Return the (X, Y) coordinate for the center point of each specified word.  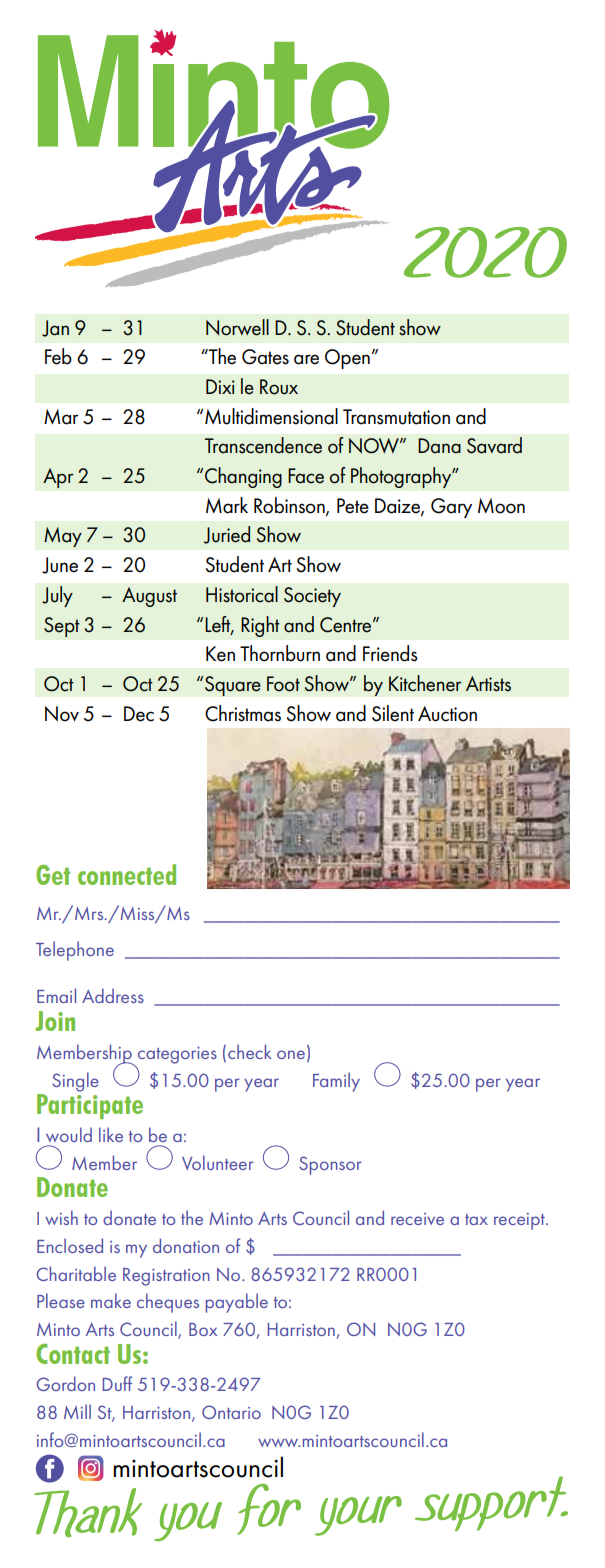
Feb (58, 356)
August (149, 597)
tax (476, 1219)
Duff (117, 1383)
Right (260, 626)
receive (417, 1219)
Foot (283, 684)
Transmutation (396, 417)
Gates (265, 357)
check (249, 1051)
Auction (447, 714)
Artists (488, 684)
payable (237, 1303)
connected (127, 874)
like (111, 1134)
